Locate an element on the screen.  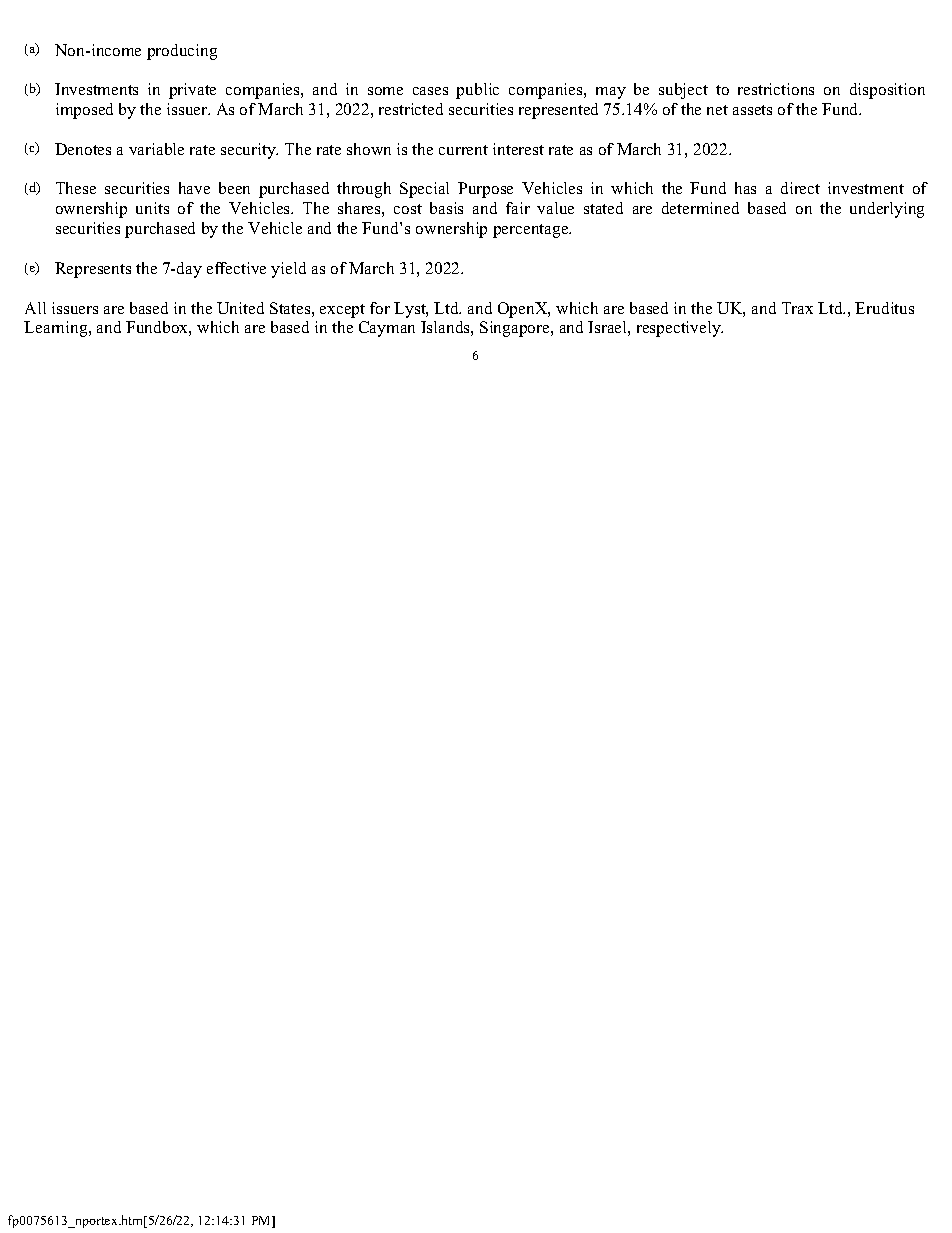
assets is located at coordinates (752, 110).
